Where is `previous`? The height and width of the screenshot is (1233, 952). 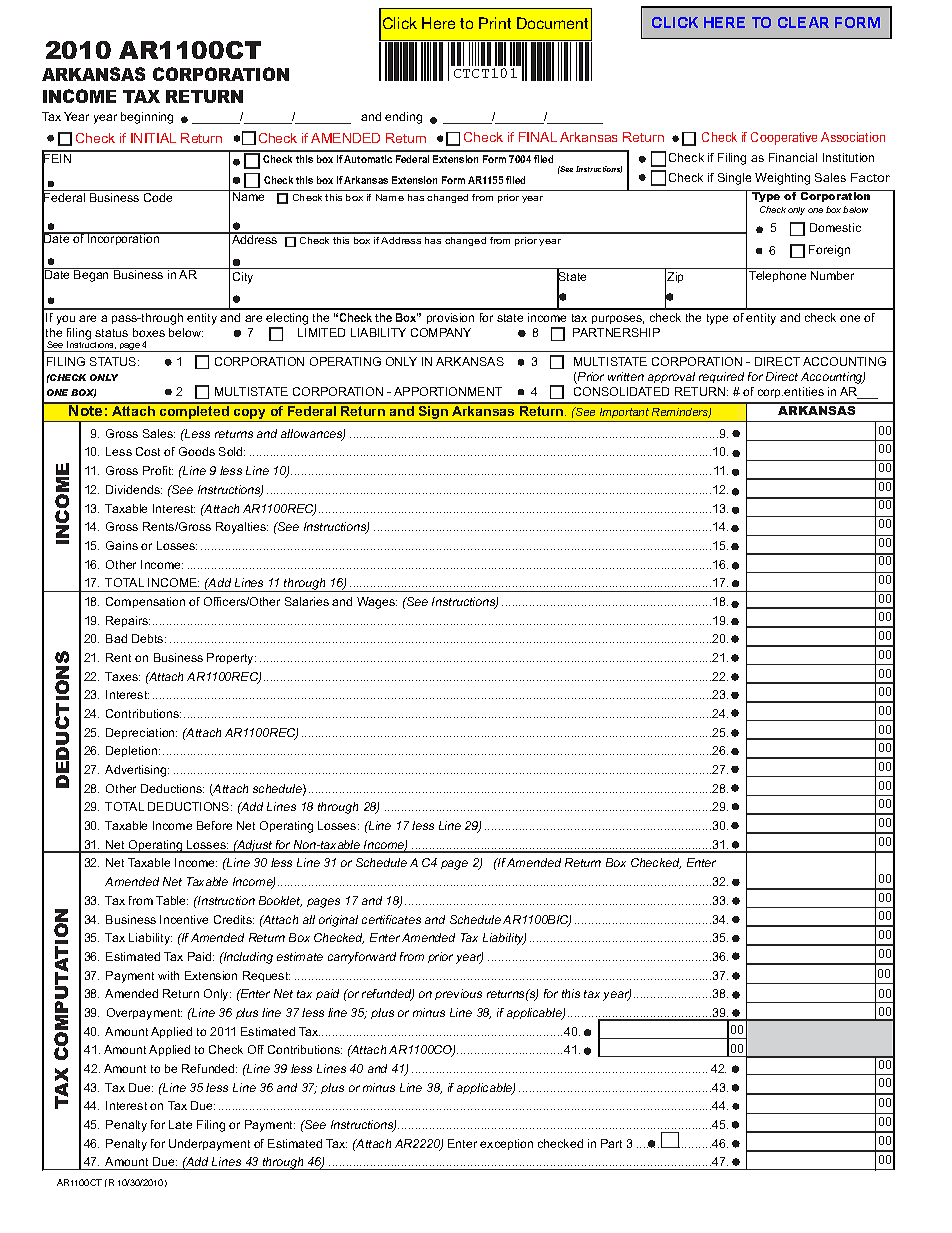 previous is located at coordinates (458, 994).
